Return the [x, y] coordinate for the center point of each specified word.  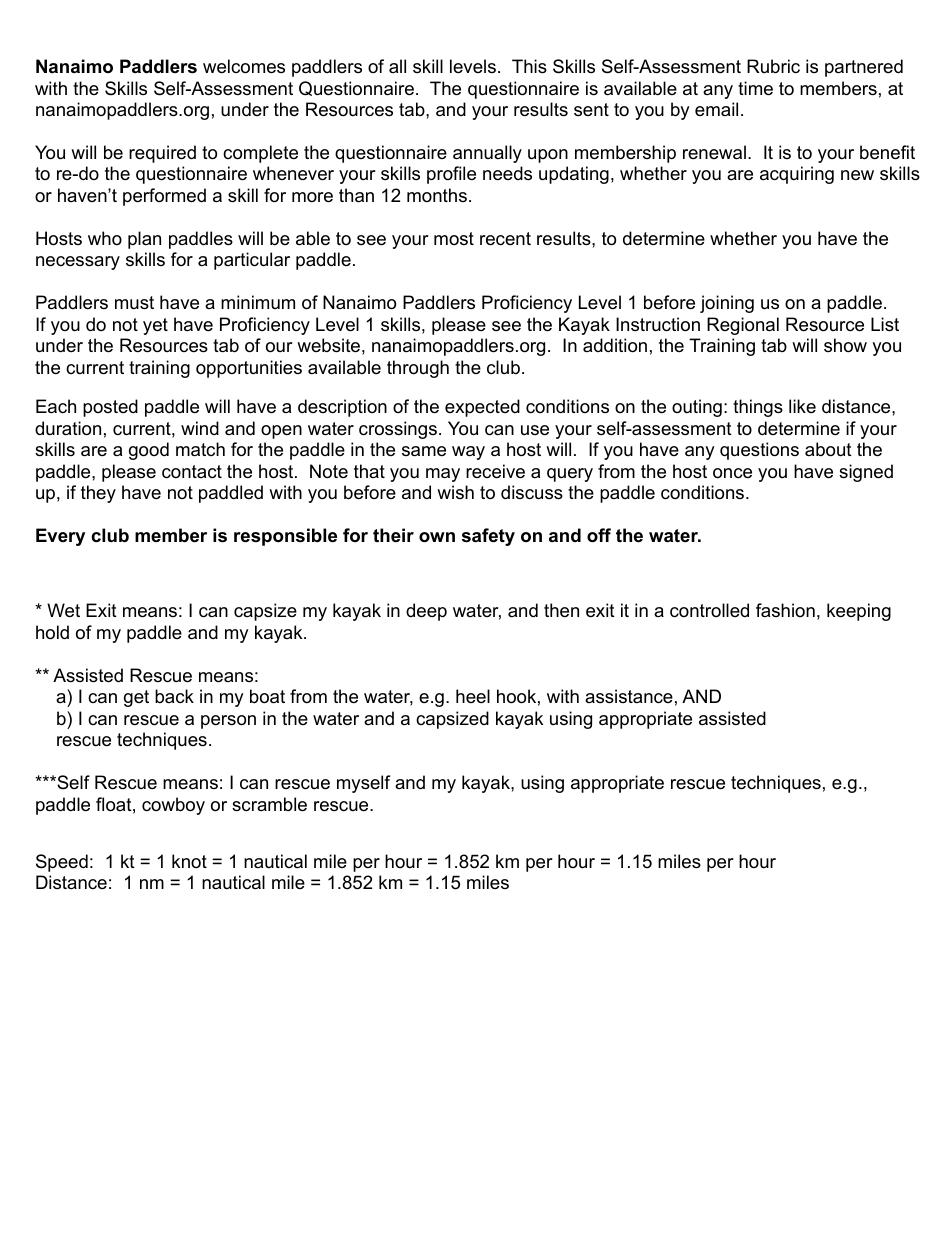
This [529, 66]
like [802, 406]
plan [144, 240]
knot [189, 861]
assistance [629, 696]
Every [60, 537]
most [454, 238]
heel [473, 696]
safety [488, 537]
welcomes [244, 66]
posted [110, 408]
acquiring [797, 175]
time [755, 88]
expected [482, 408]
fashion [785, 610]
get [136, 698]
